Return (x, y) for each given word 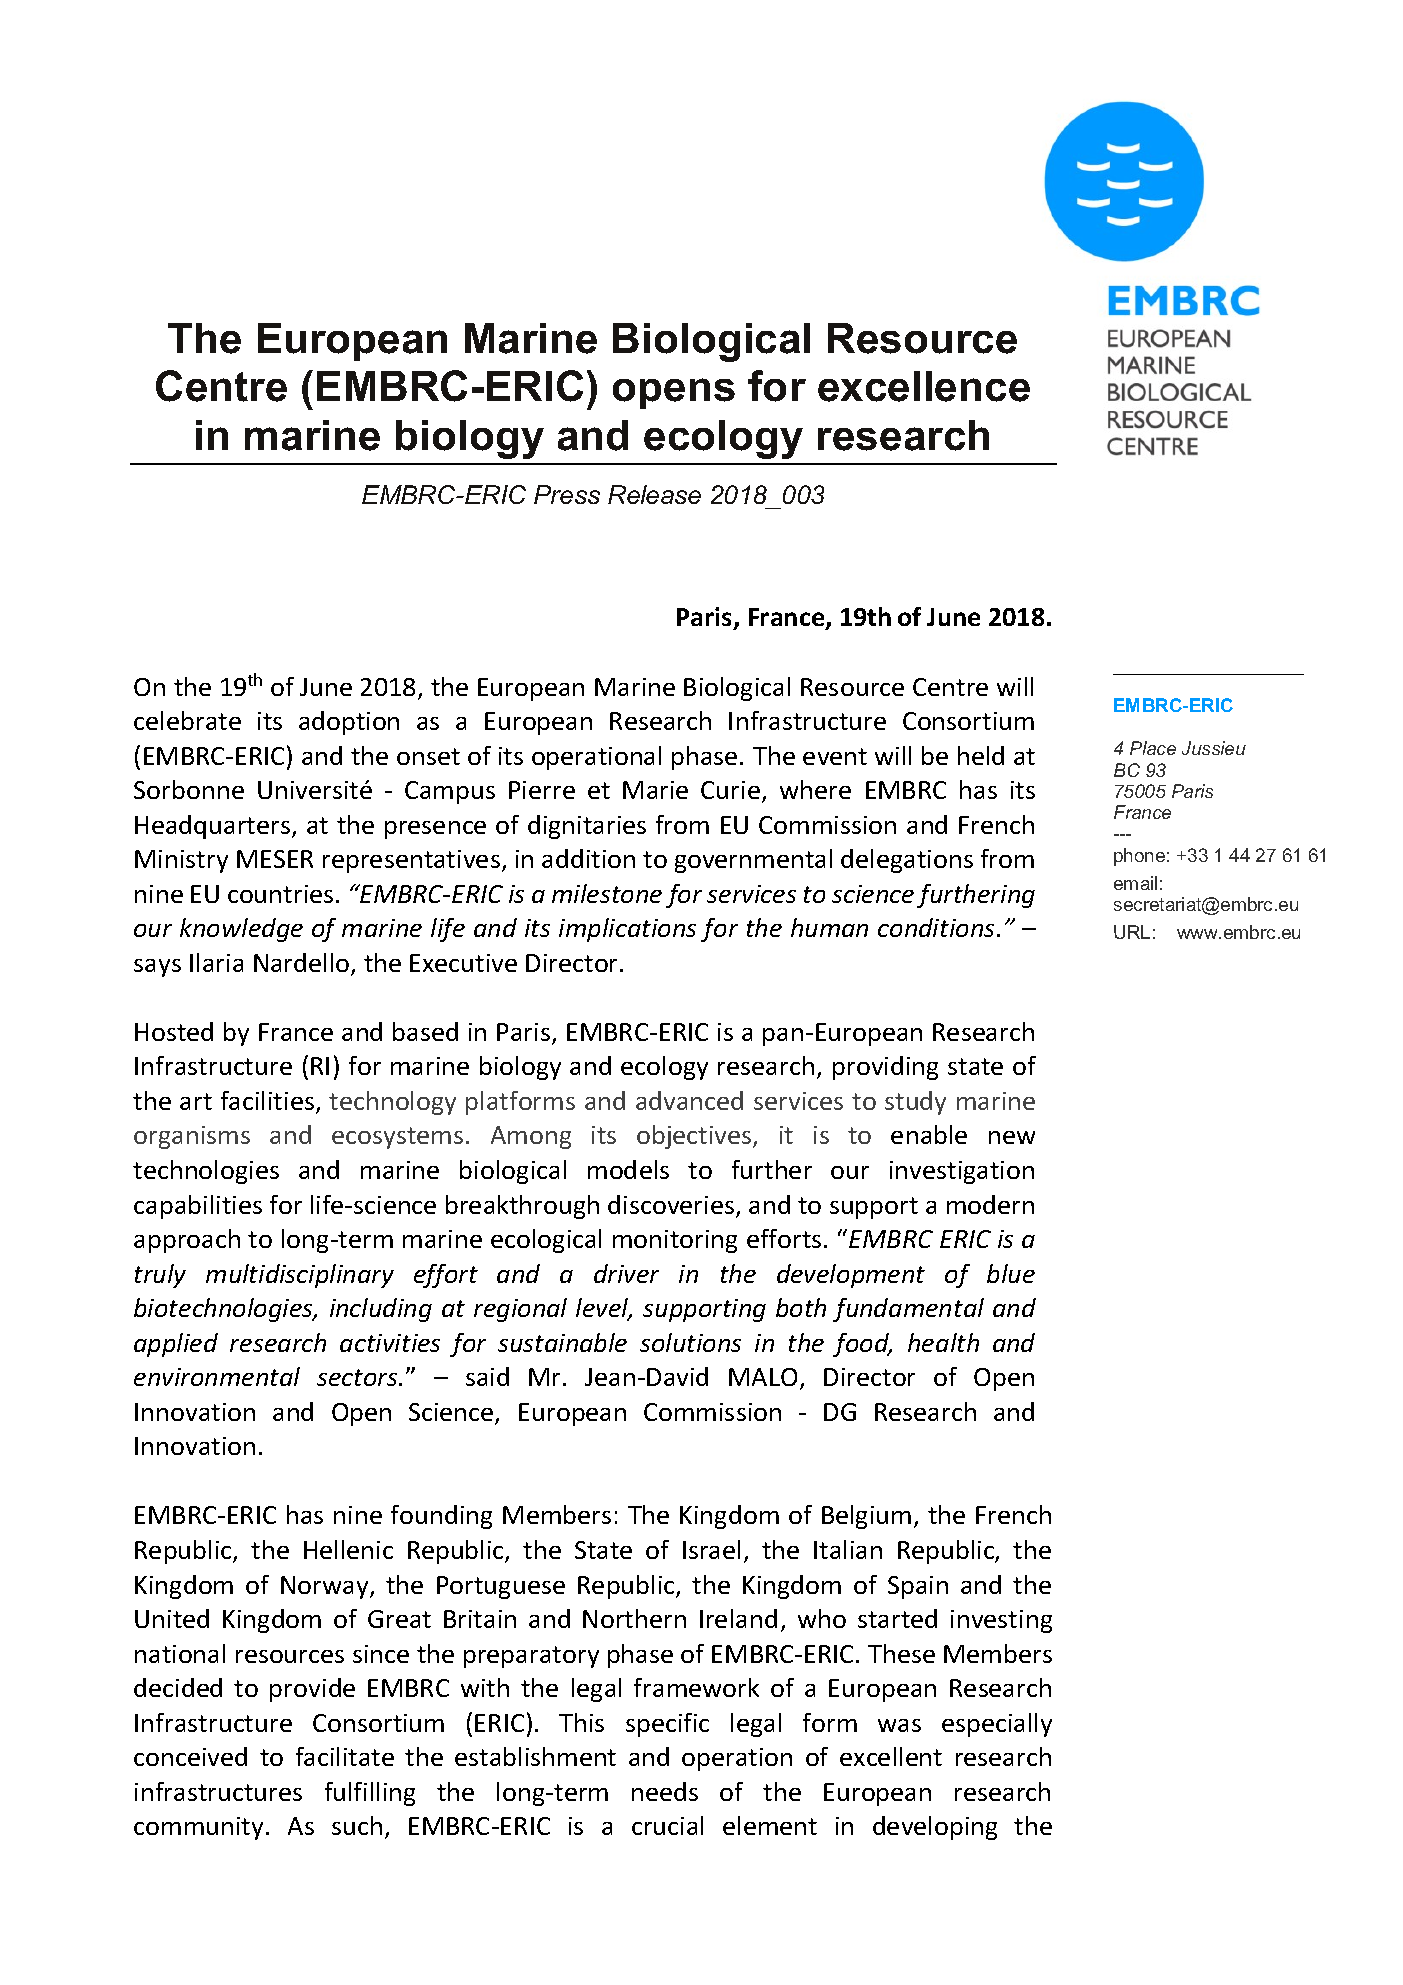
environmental (217, 1376)
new (1012, 1137)
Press (567, 494)
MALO (763, 1377)
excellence (924, 386)
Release (654, 494)
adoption (349, 723)
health (943, 1342)
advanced (689, 1100)
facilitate (345, 1756)
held (981, 755)
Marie (655, 790)
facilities (269, 1102)
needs (665, 1791)
